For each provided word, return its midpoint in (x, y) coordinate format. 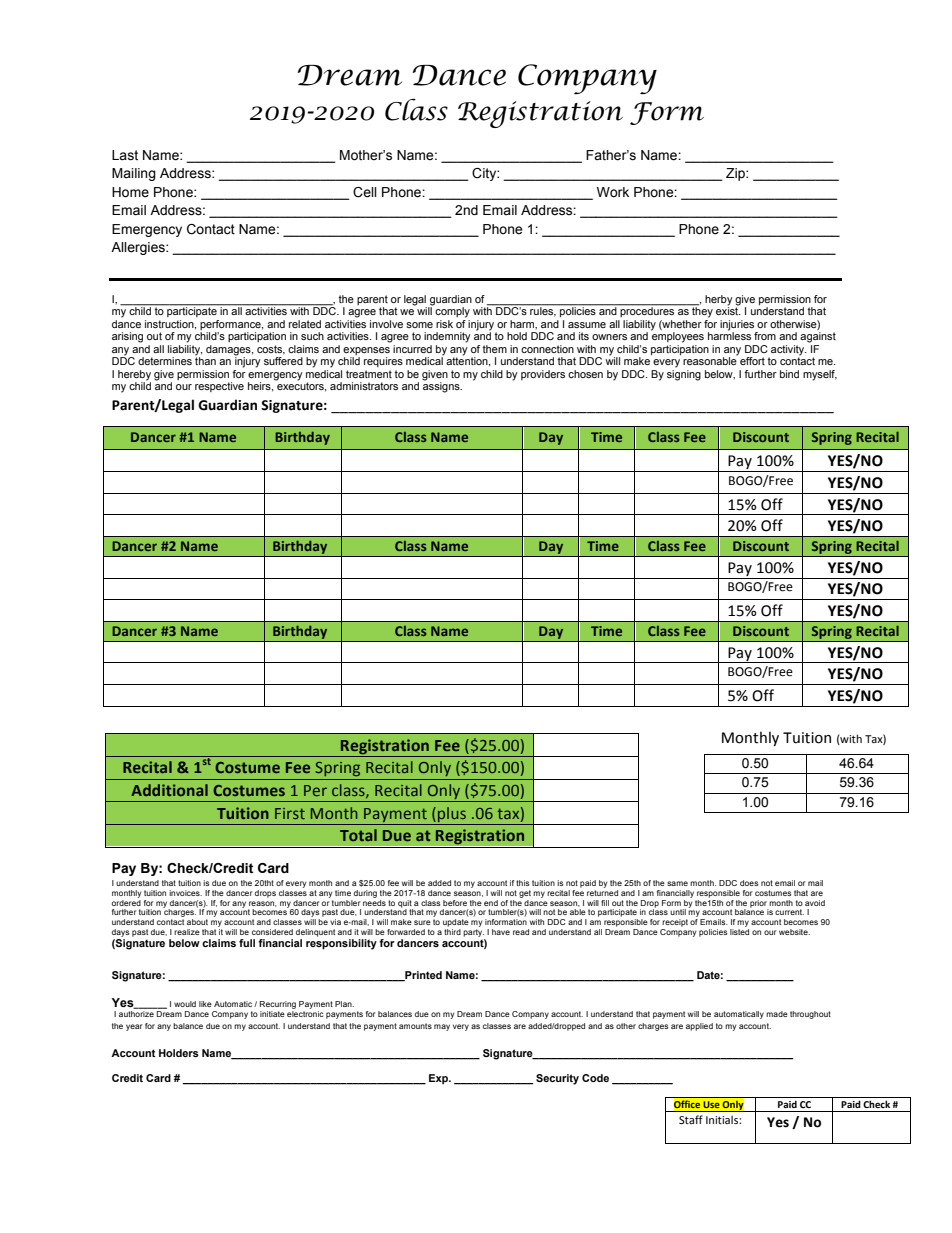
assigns (442, 386)
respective (219, 387)
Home (130, 192)
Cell (365, 192)
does (749, 883)
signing (684, 375)
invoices (185, 893)
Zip (736, 174)
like (205, 1004)
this (523, 883)
